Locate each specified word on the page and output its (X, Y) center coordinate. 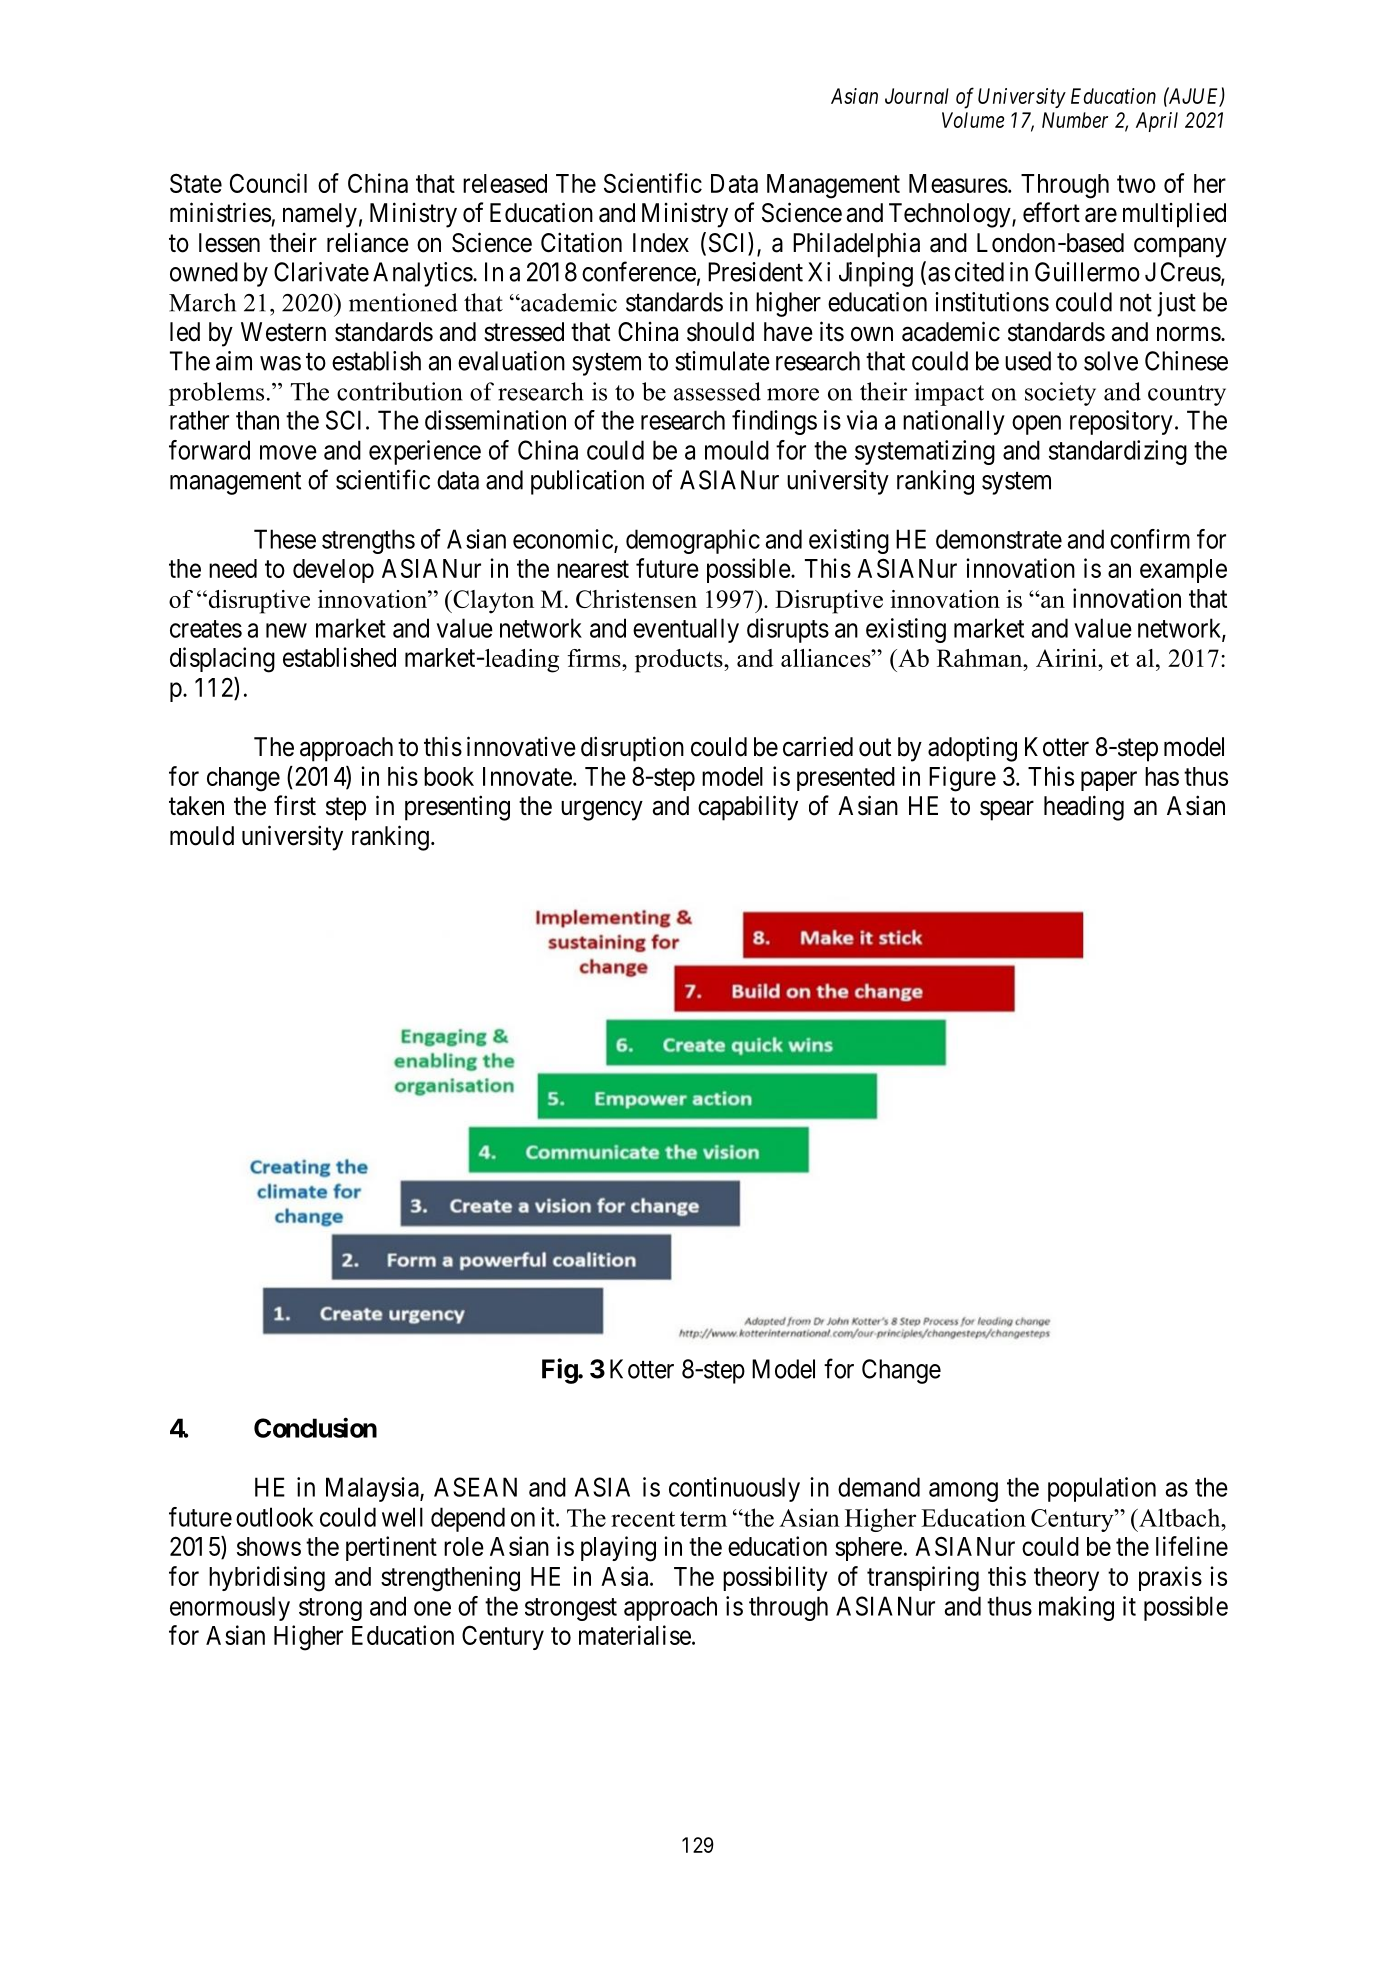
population (1102, 1489)
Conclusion (315, 1427)
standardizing (1118, 452)
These (285, 539)
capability (748, 808)
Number (1075, 120)
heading (1084, 808)
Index (661, 243)
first (295, 805)
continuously (734, 1489)
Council (268, 183)
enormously (230, 1608)
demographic (693, 541)
